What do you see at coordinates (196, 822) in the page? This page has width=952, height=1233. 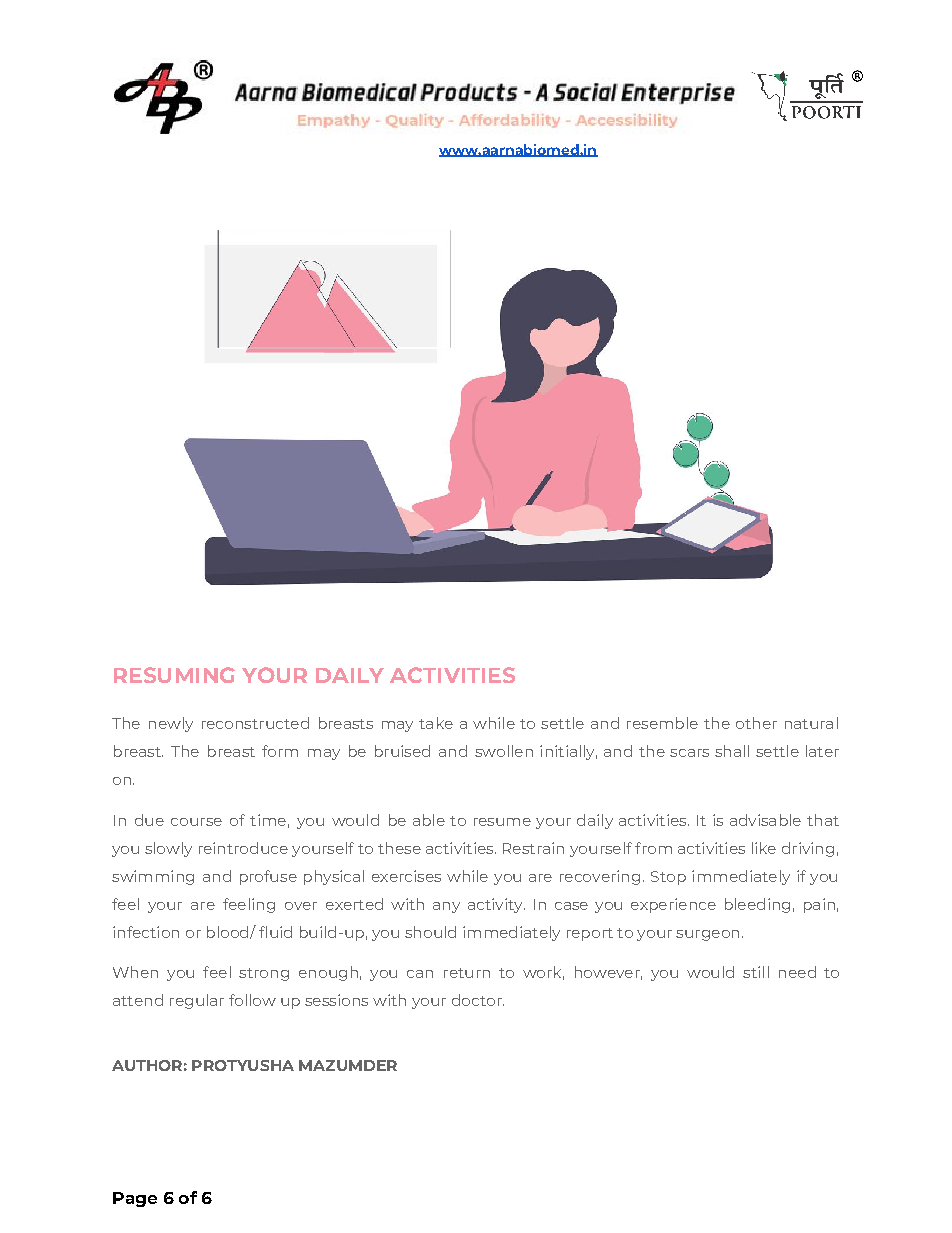 I see `course` at bounding box center [196, 822].
